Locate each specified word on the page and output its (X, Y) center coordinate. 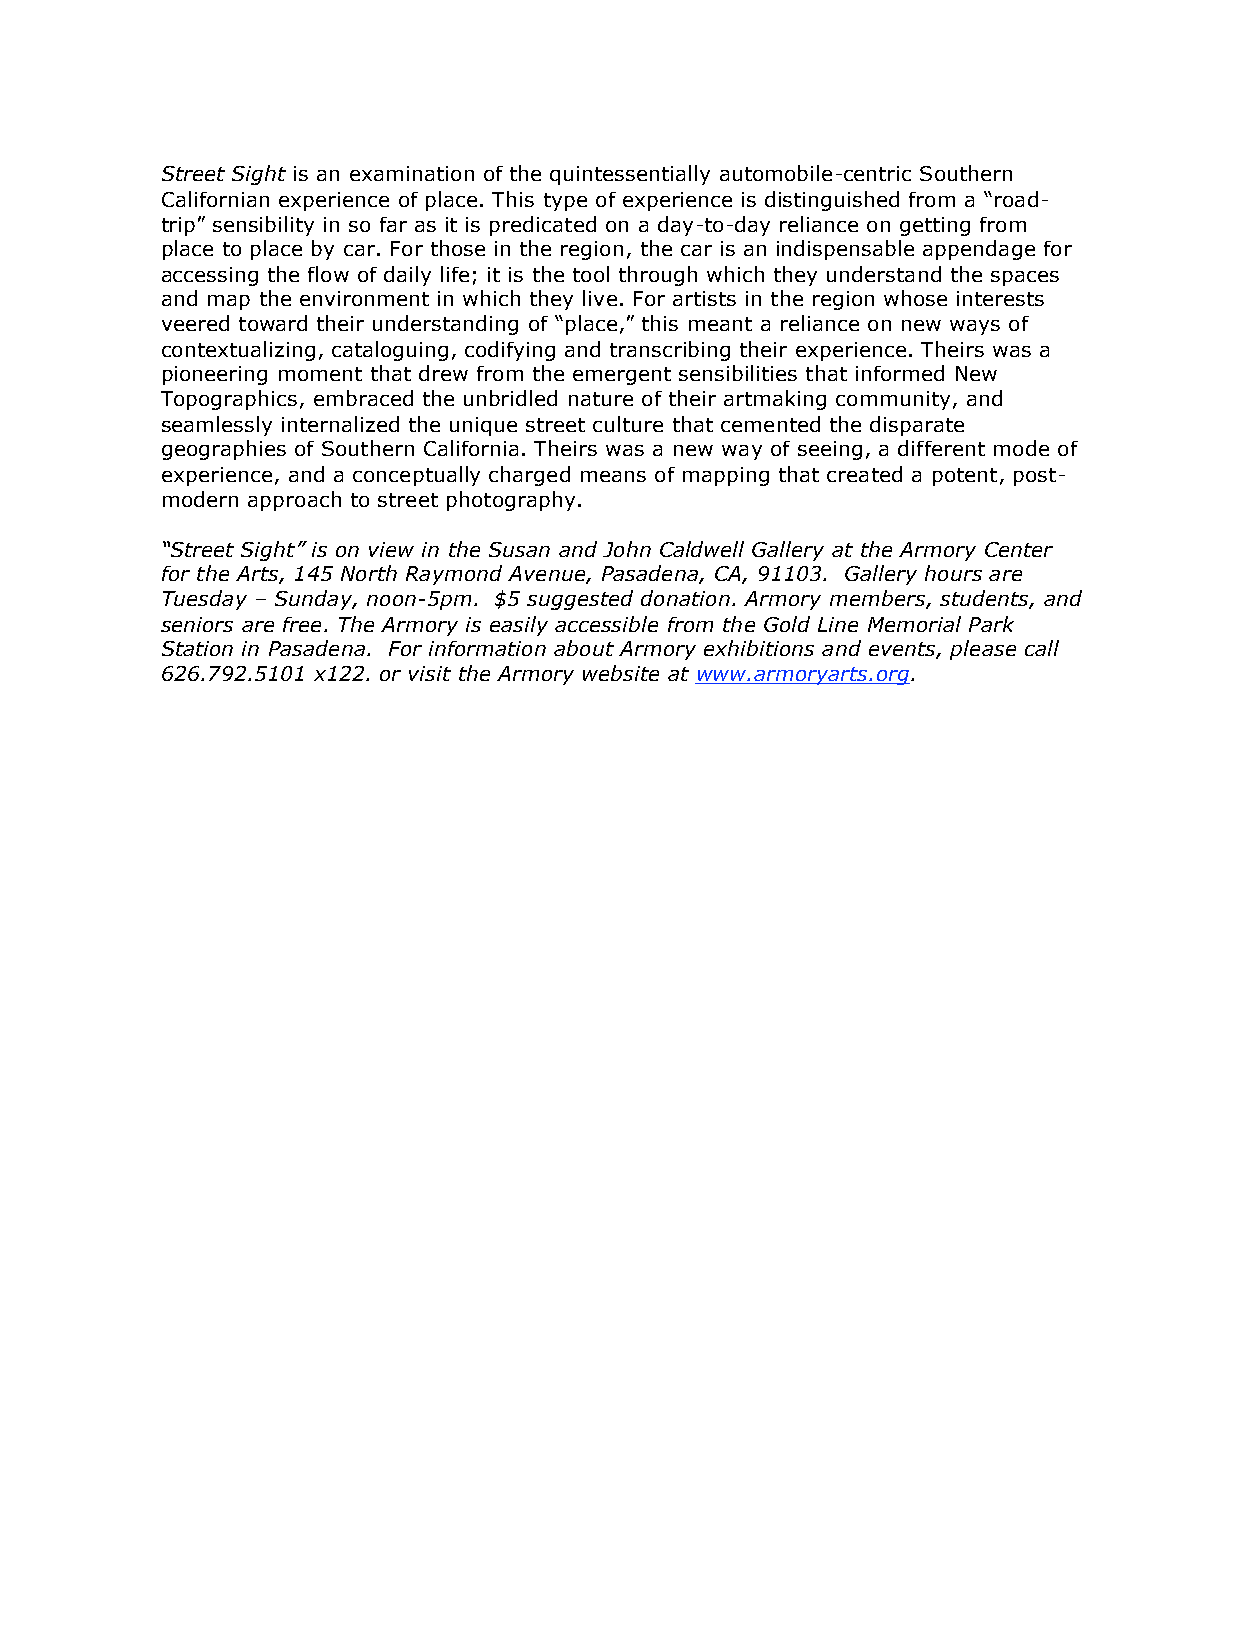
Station (197, 648)
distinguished (832, 201)
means (613, 476)
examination (412, 173)
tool (591, 274)
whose (915, 298)
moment (320, 374)
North (369, 573)
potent (965, 477)
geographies (224, 450)
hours (953, 573)
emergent (622, 376)
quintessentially (630, 175)
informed (900, 373)
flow (328, 274)
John (627, 549)
